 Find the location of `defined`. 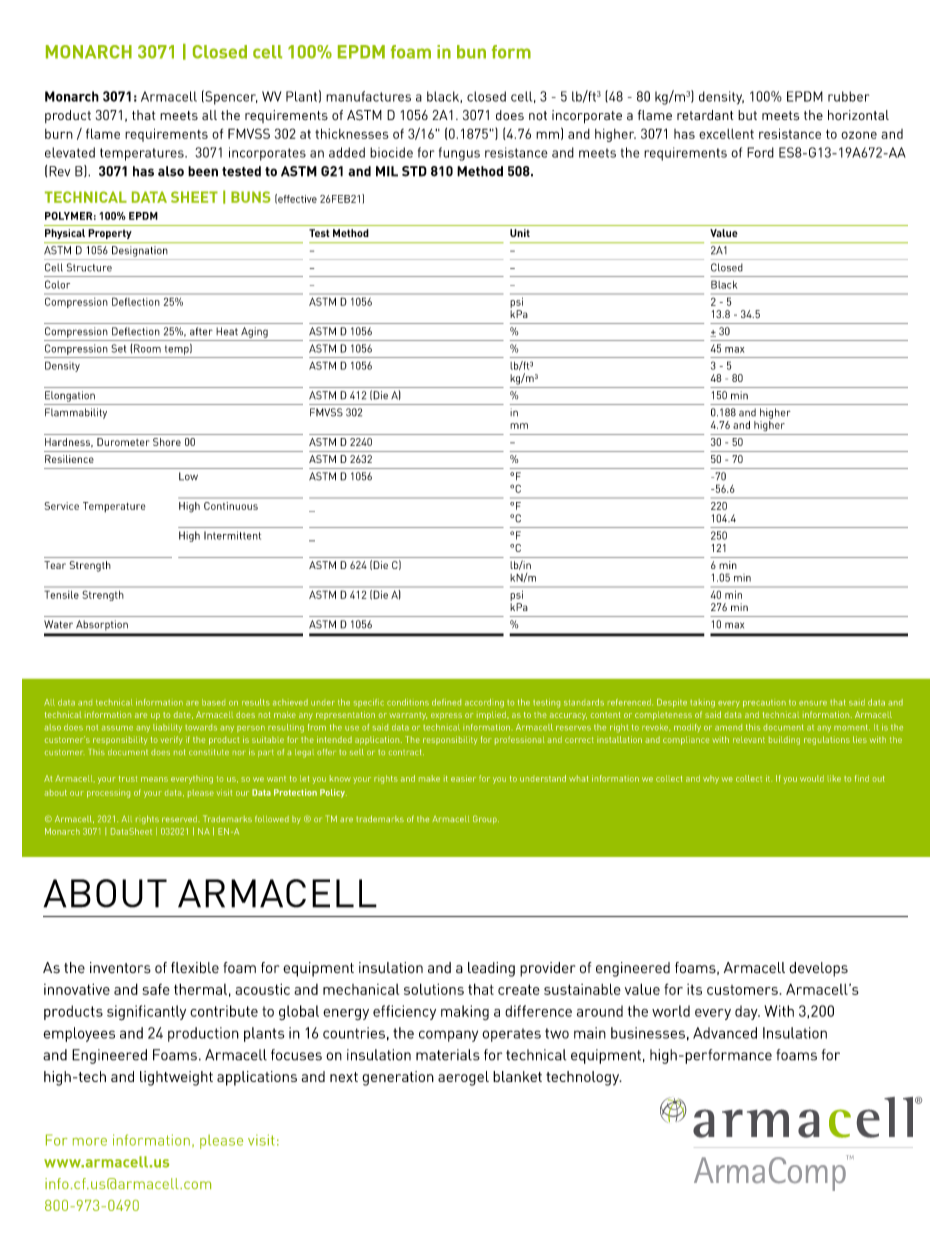

defined is located at coordinates (446, 702).
